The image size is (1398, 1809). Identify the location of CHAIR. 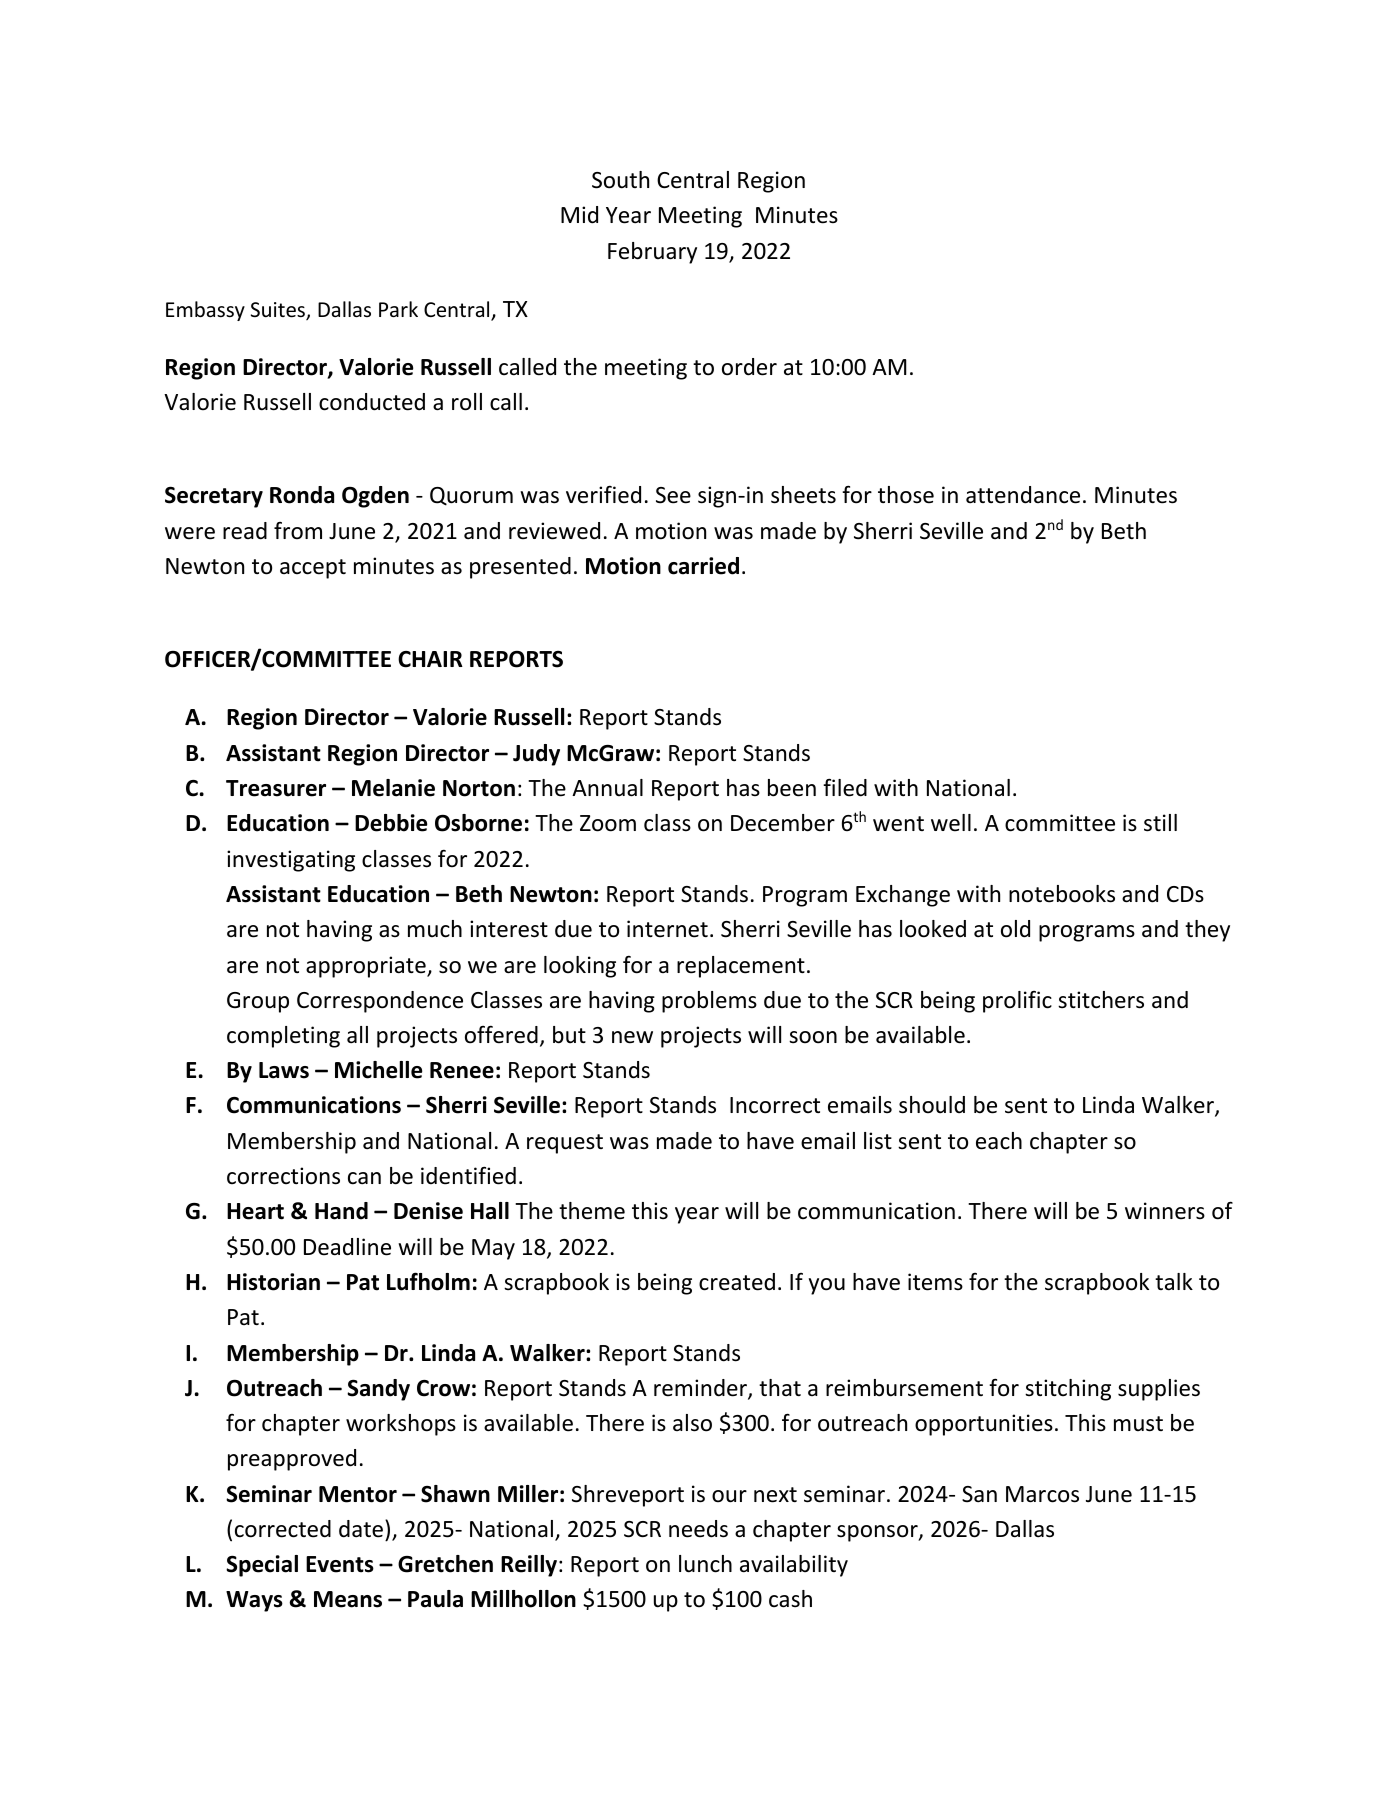
(430, 659).
